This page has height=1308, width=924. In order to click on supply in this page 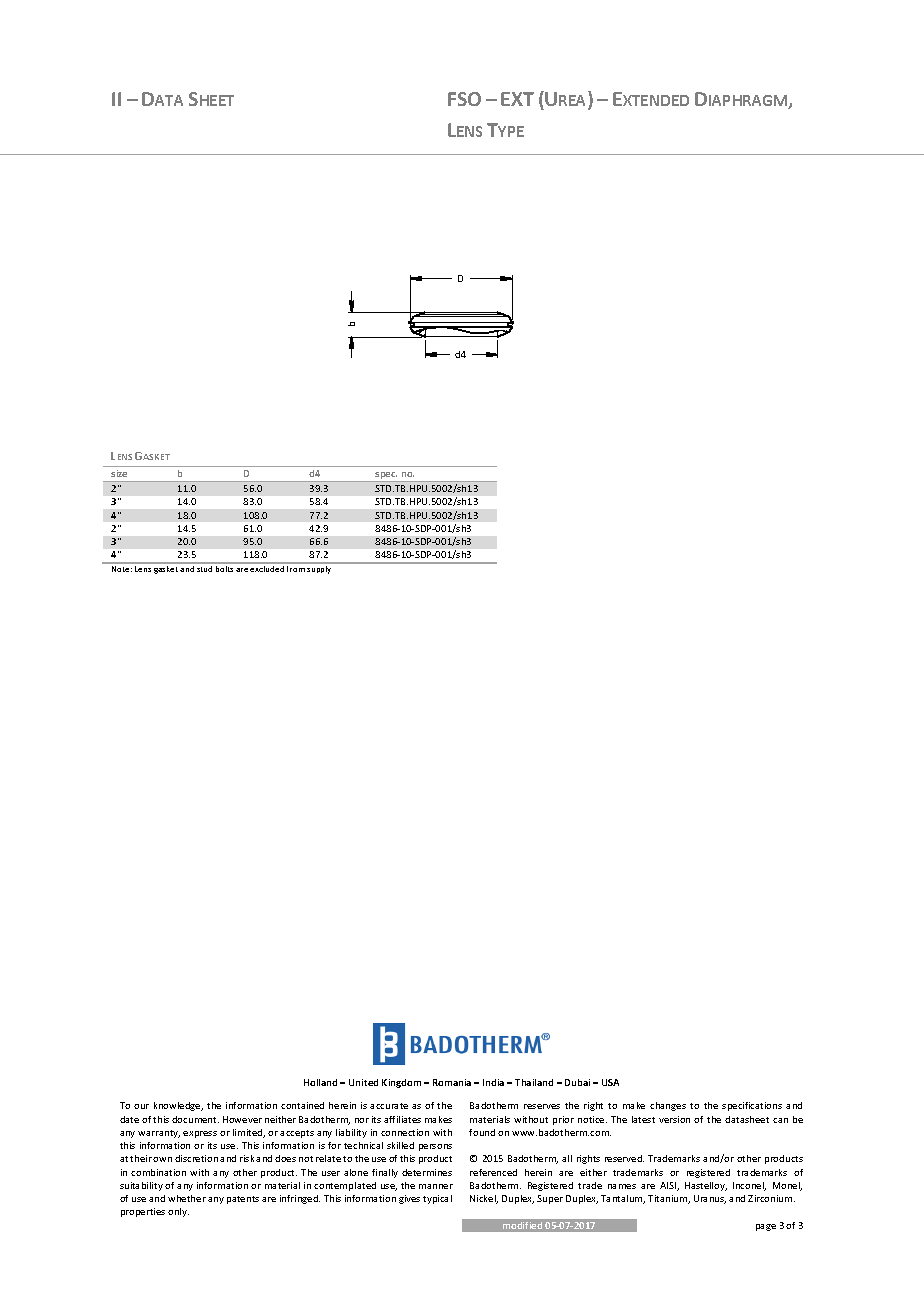, I will do `click(319, 570)`.
